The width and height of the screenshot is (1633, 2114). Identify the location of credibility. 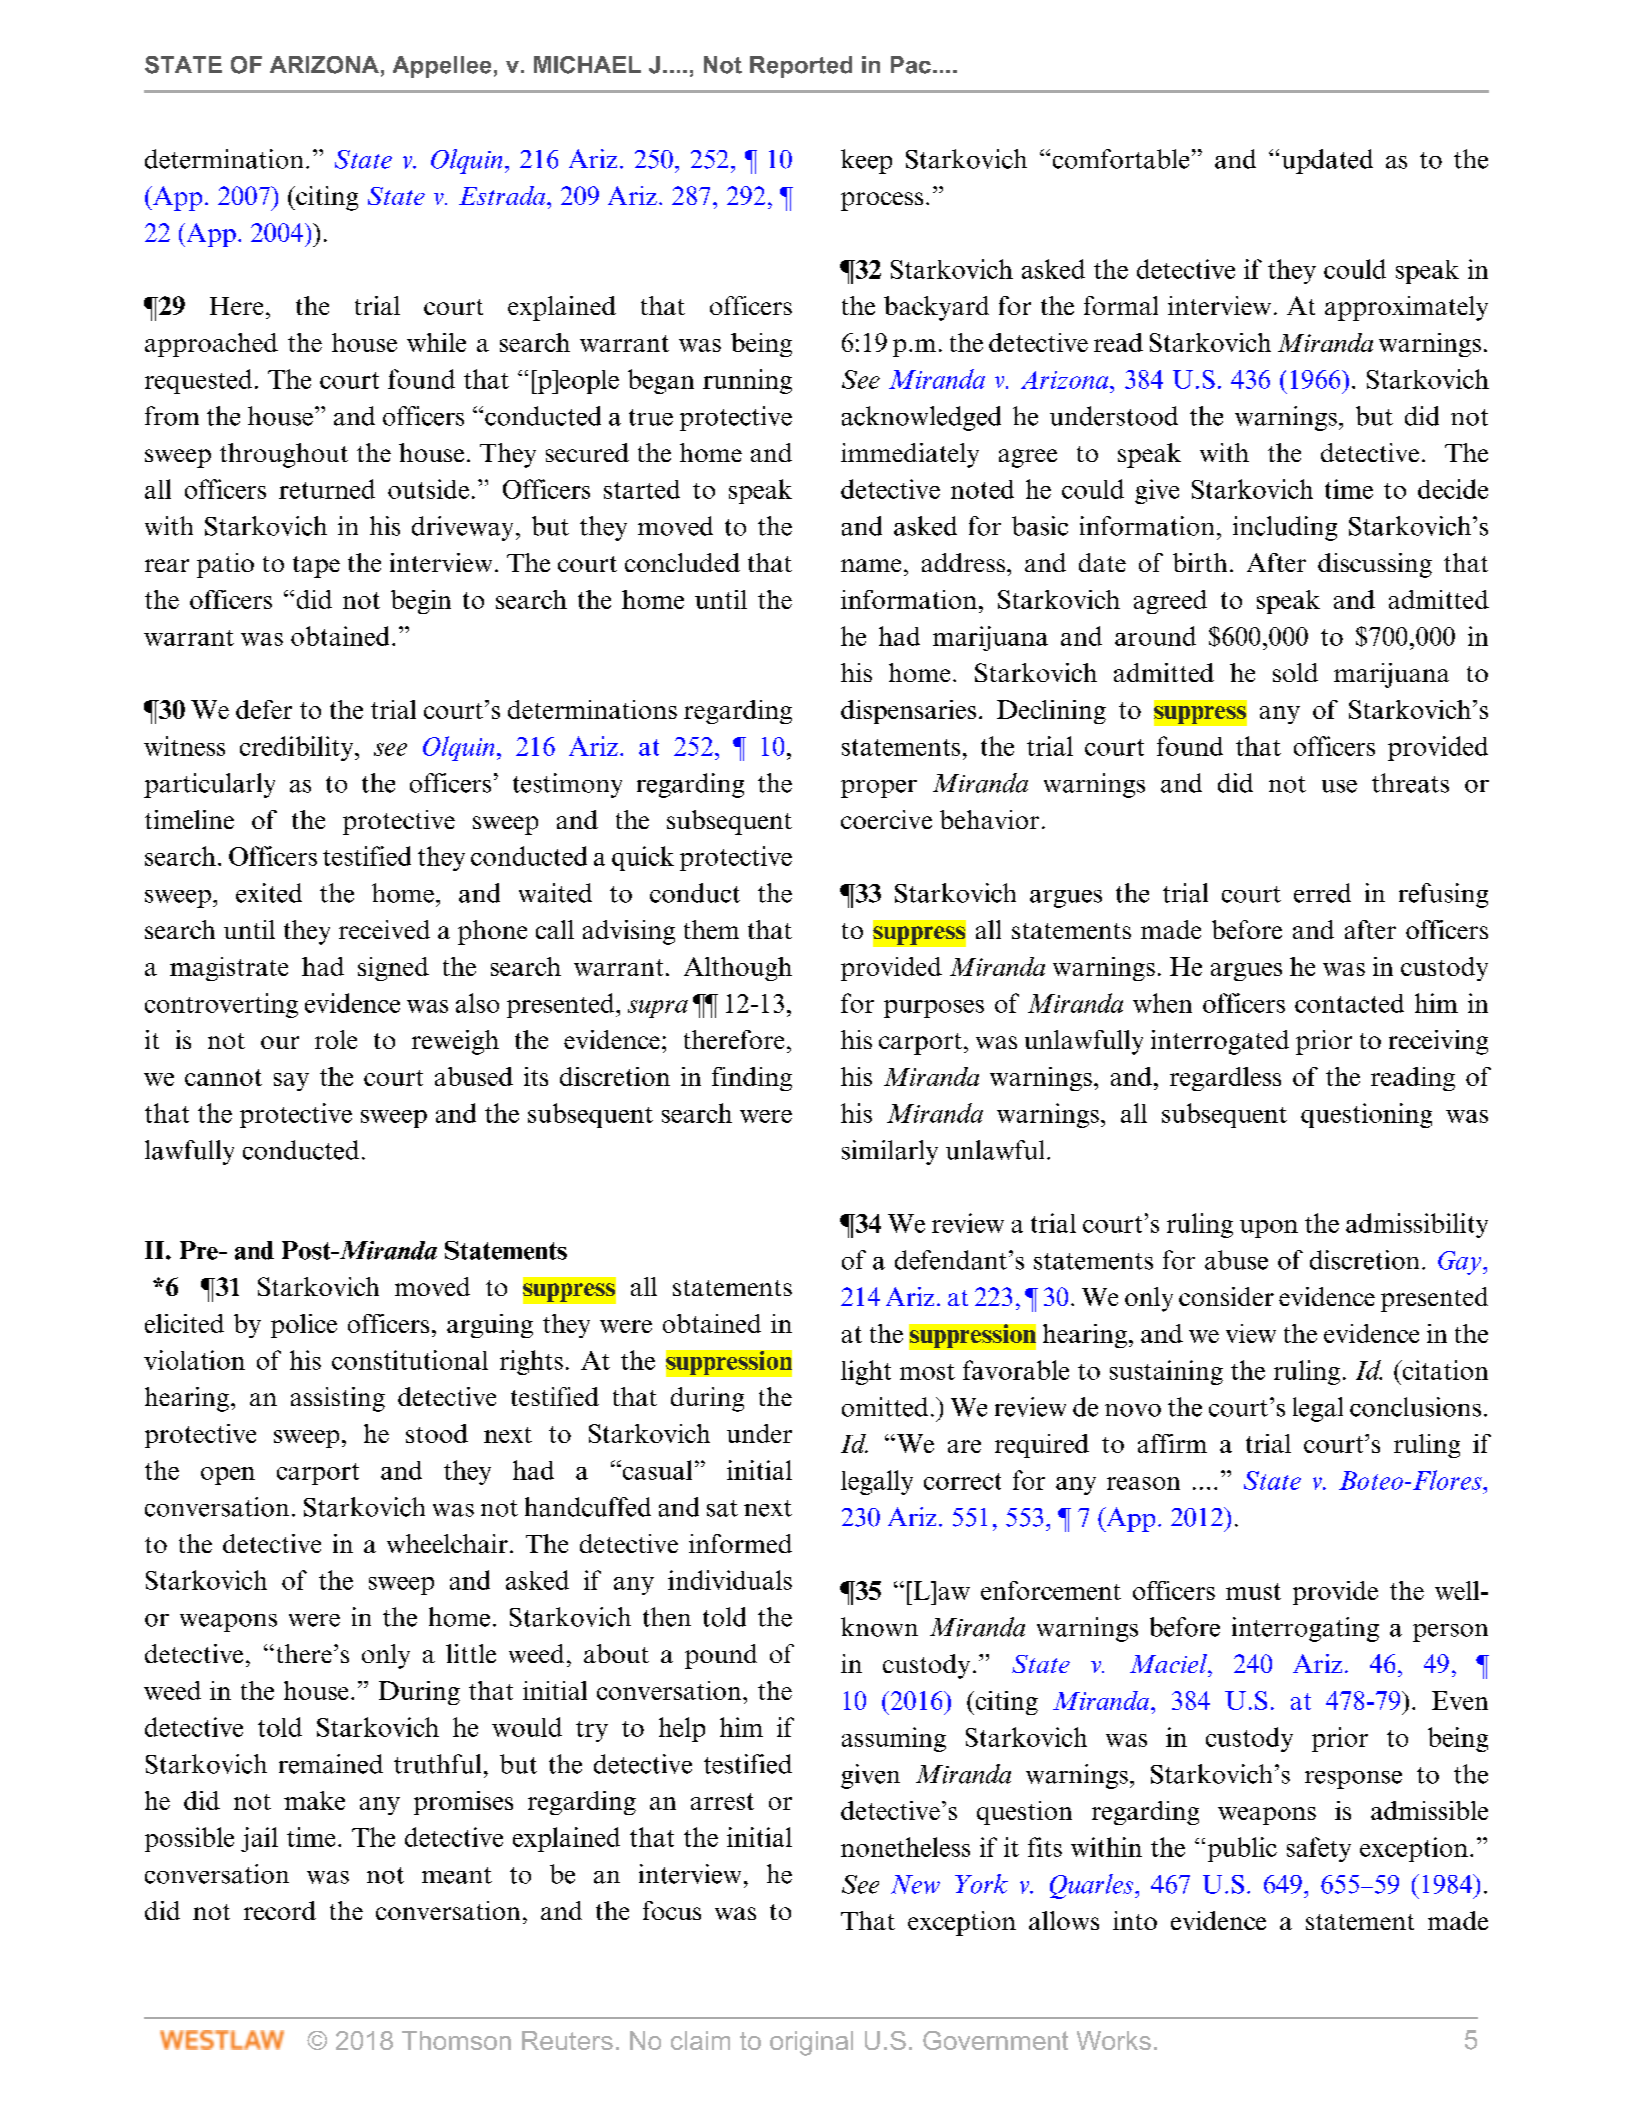
(298, 748).
